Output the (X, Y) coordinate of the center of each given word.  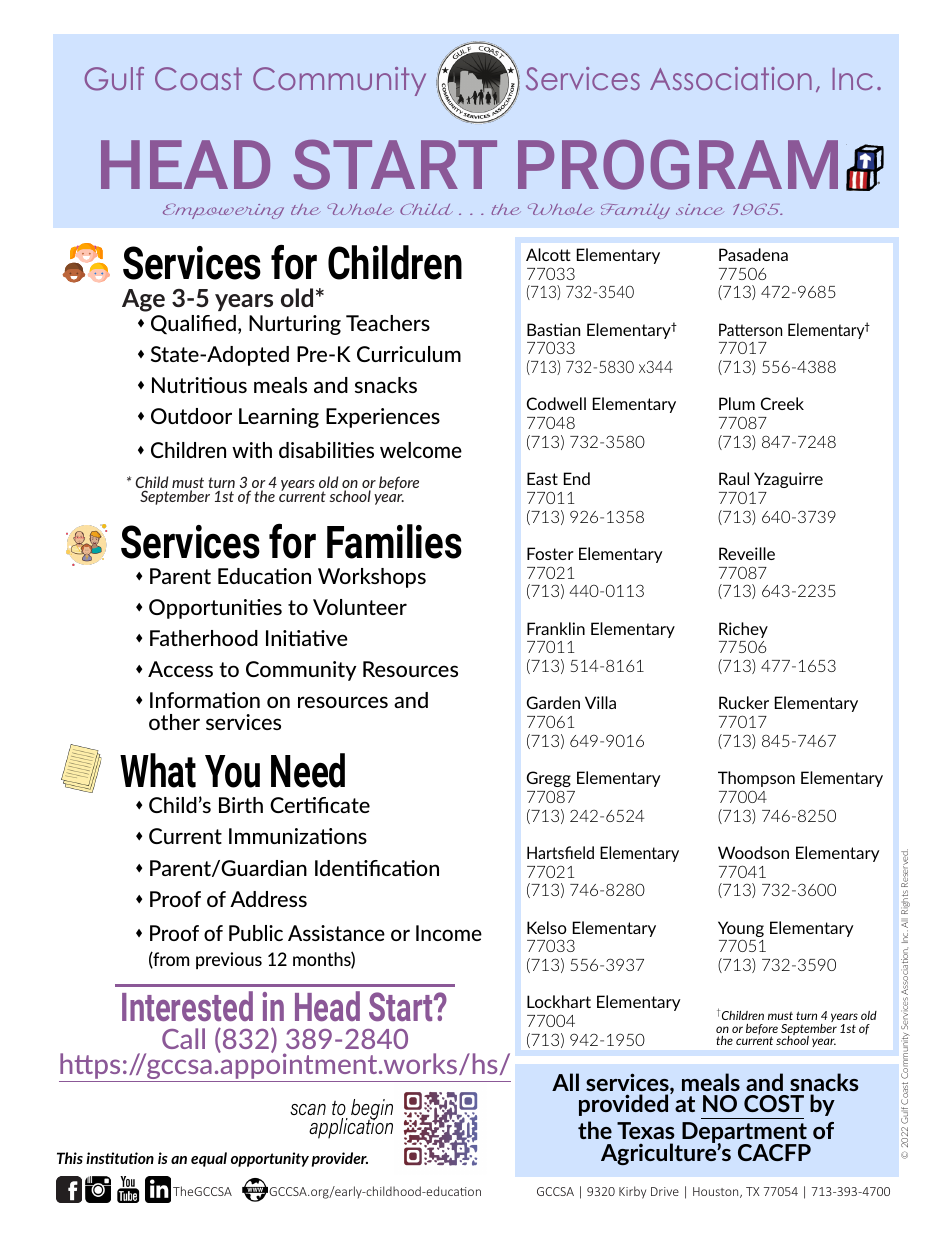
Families (394, 541)
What (158, 770)
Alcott (548, 254)
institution (120, 1158)
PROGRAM (678, 164)
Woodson (753, 852)
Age (143, 300)
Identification (377, 868)
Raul (734, 478)
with (252, 450)
